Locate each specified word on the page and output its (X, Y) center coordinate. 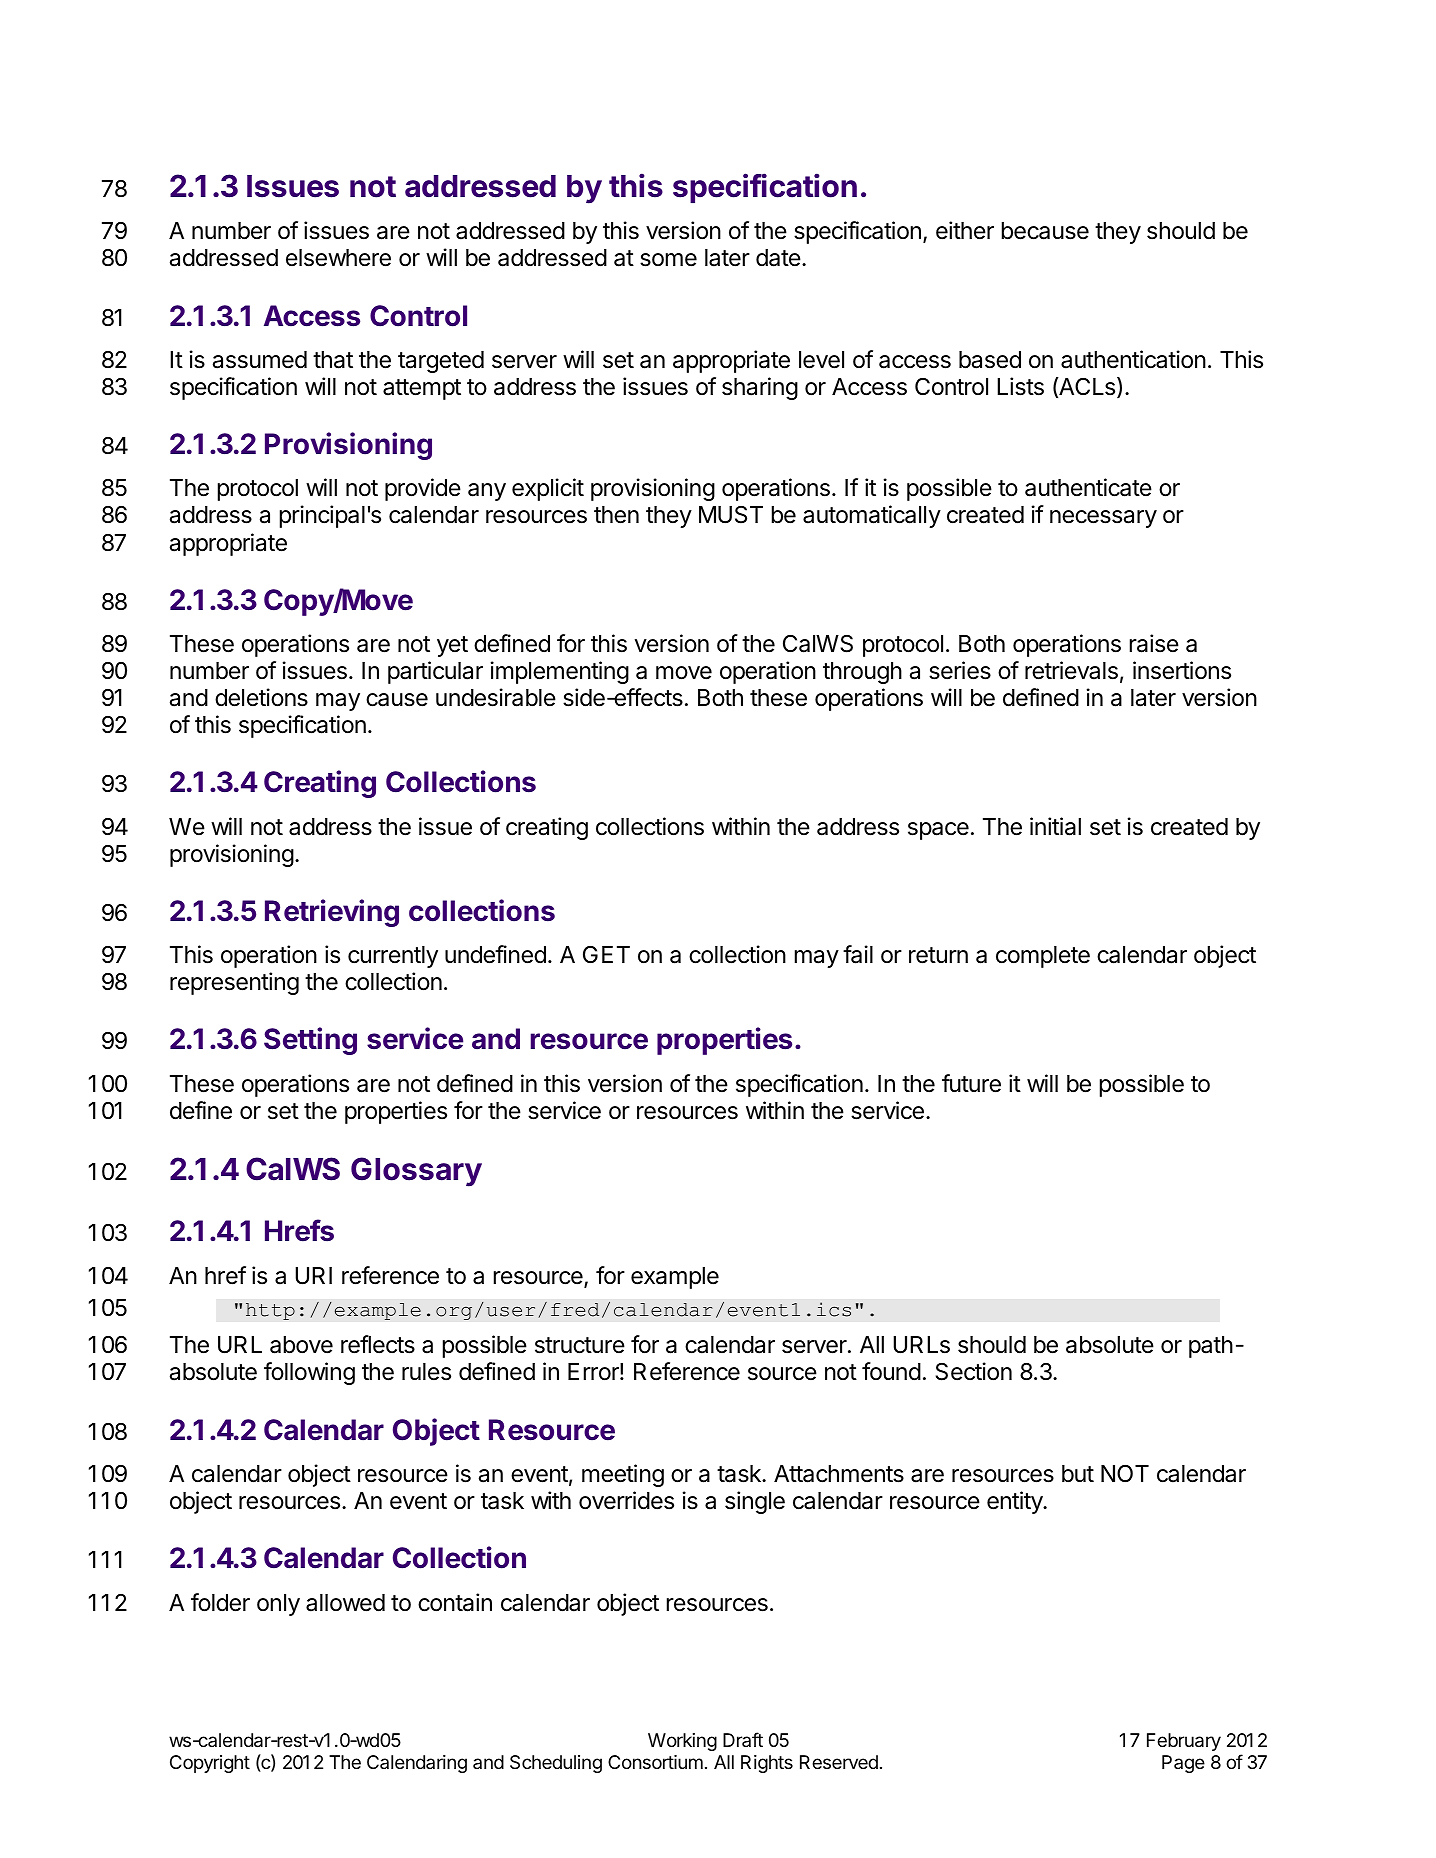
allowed (345, 1603)
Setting (310, 1041)
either (965, 230)
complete (1043, 957)
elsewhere (338, 258)
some (668, 260)
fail (858, 954)
